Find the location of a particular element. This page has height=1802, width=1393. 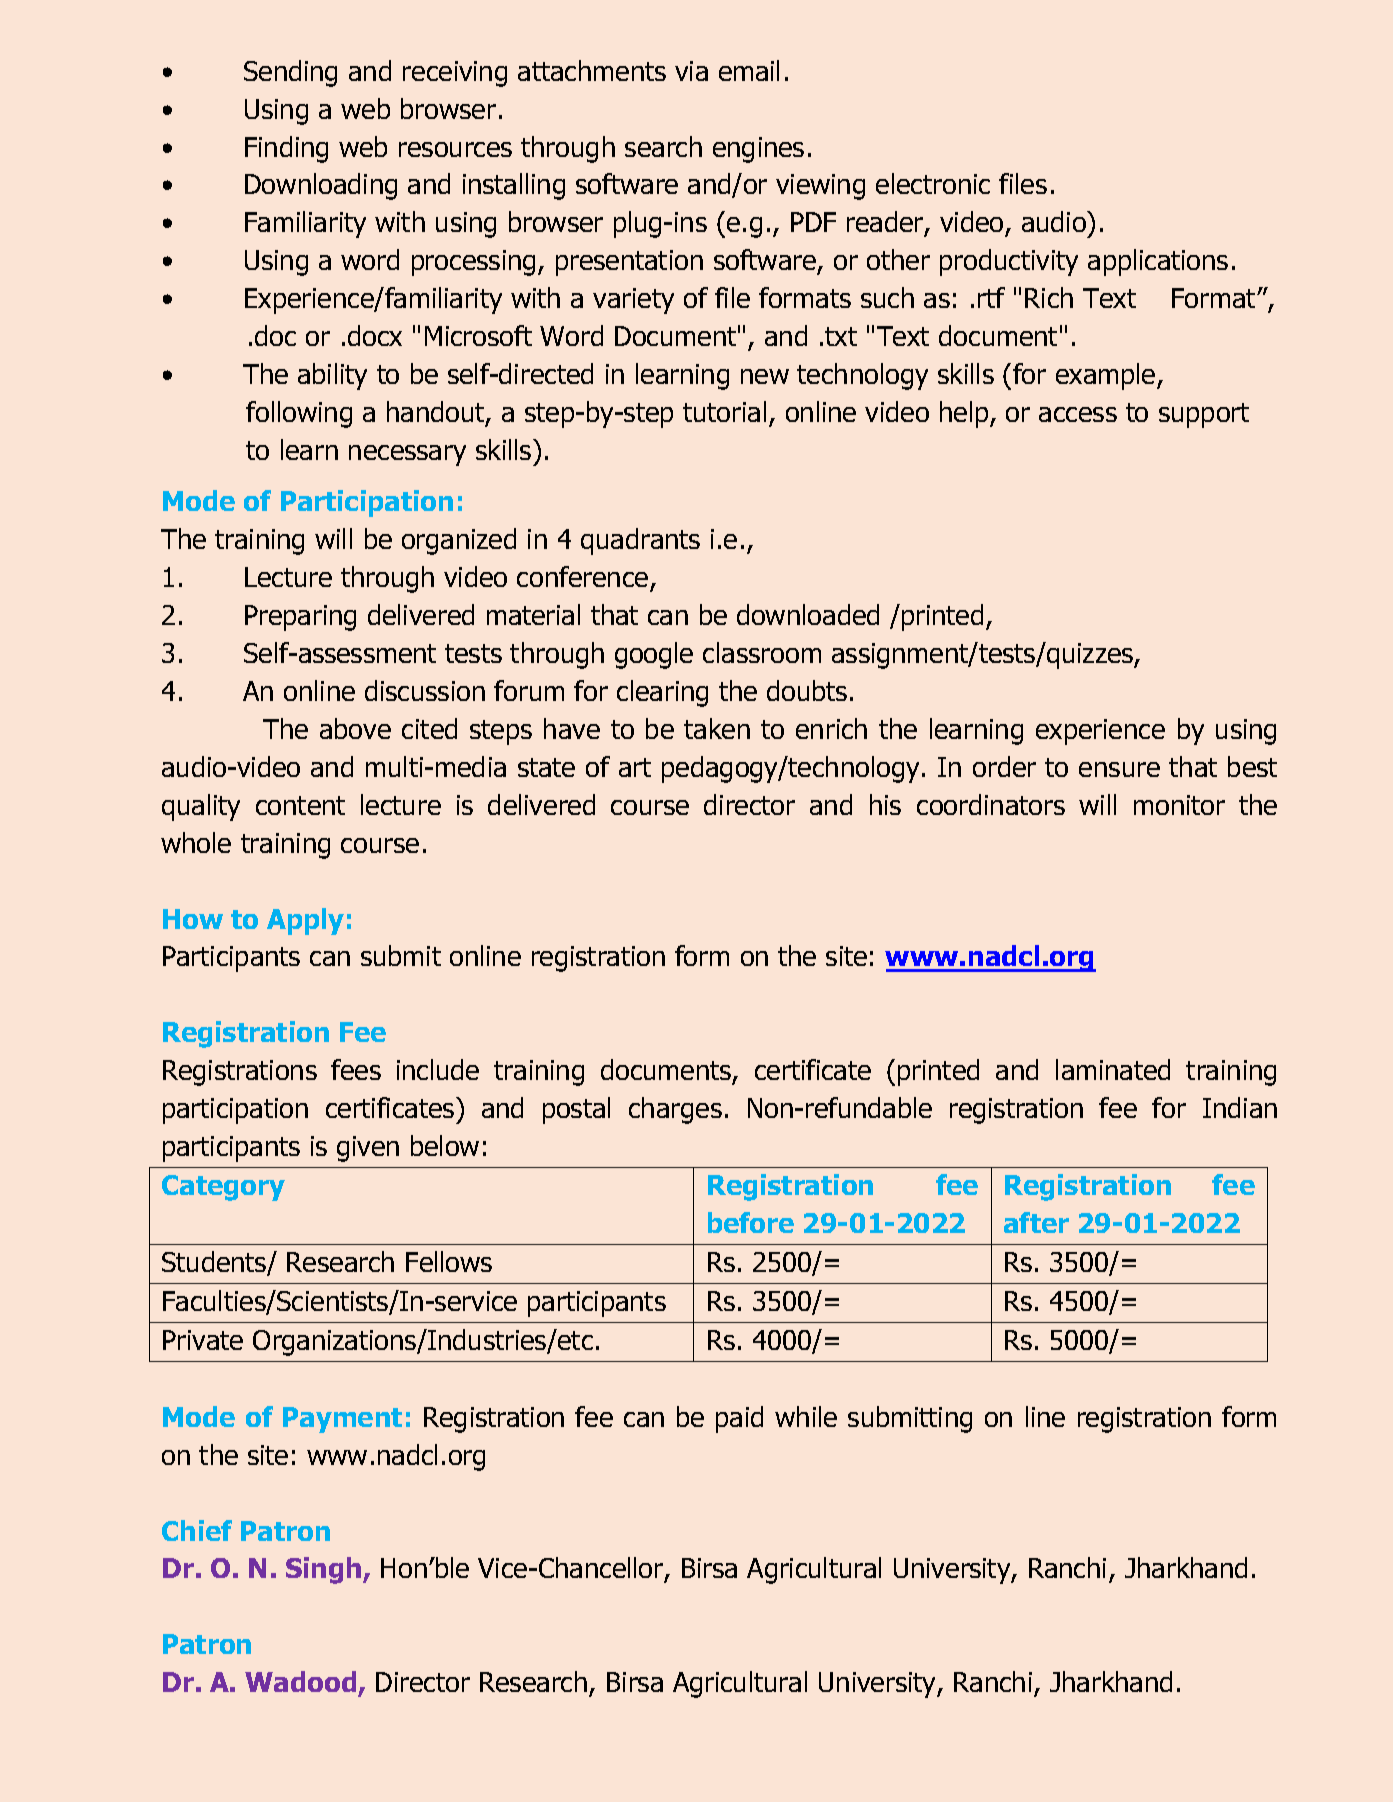

after is located at coordinates (1036, 1222).
